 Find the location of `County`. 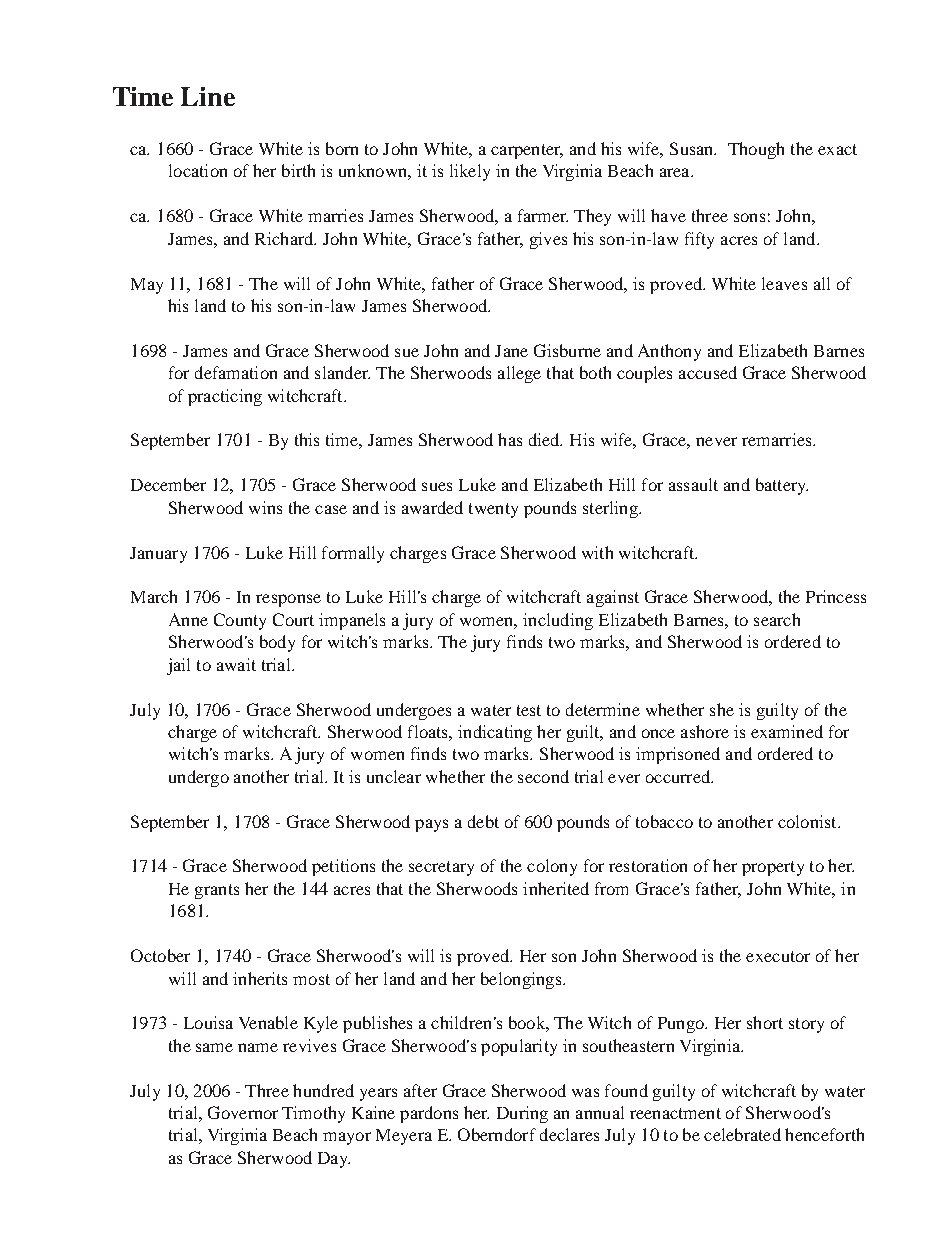

County is located at coordinates (240, 621).
